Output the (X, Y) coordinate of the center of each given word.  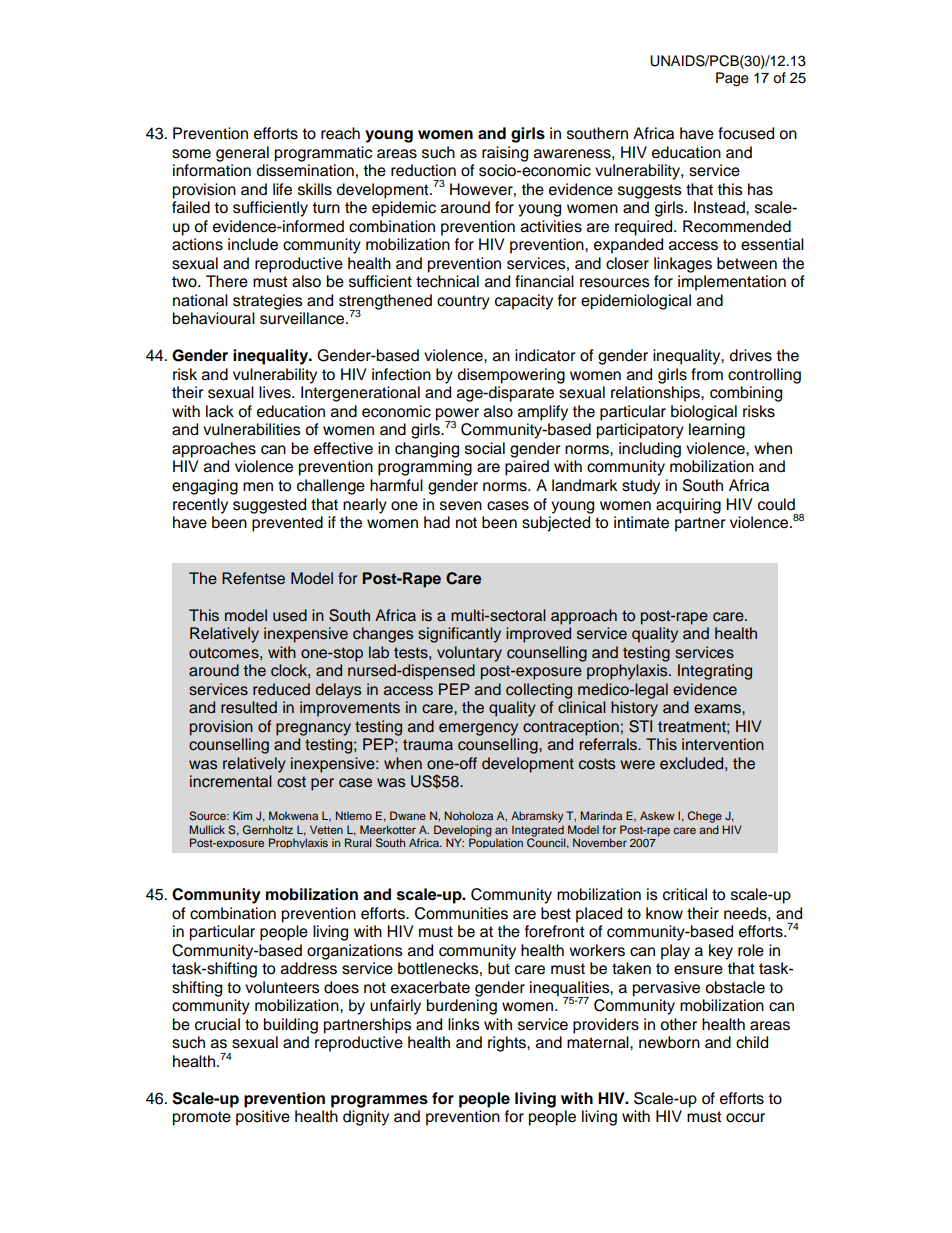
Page (732, 79)
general (242, 154)
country (463, 302)
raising (505, 154)
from (707, 374)
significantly (459, 635)
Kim (242, 815)
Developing (463, 832)
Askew (657, 815)
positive (263, 1118)
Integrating (715, 672)
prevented (287, 524)
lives (276, 392)
